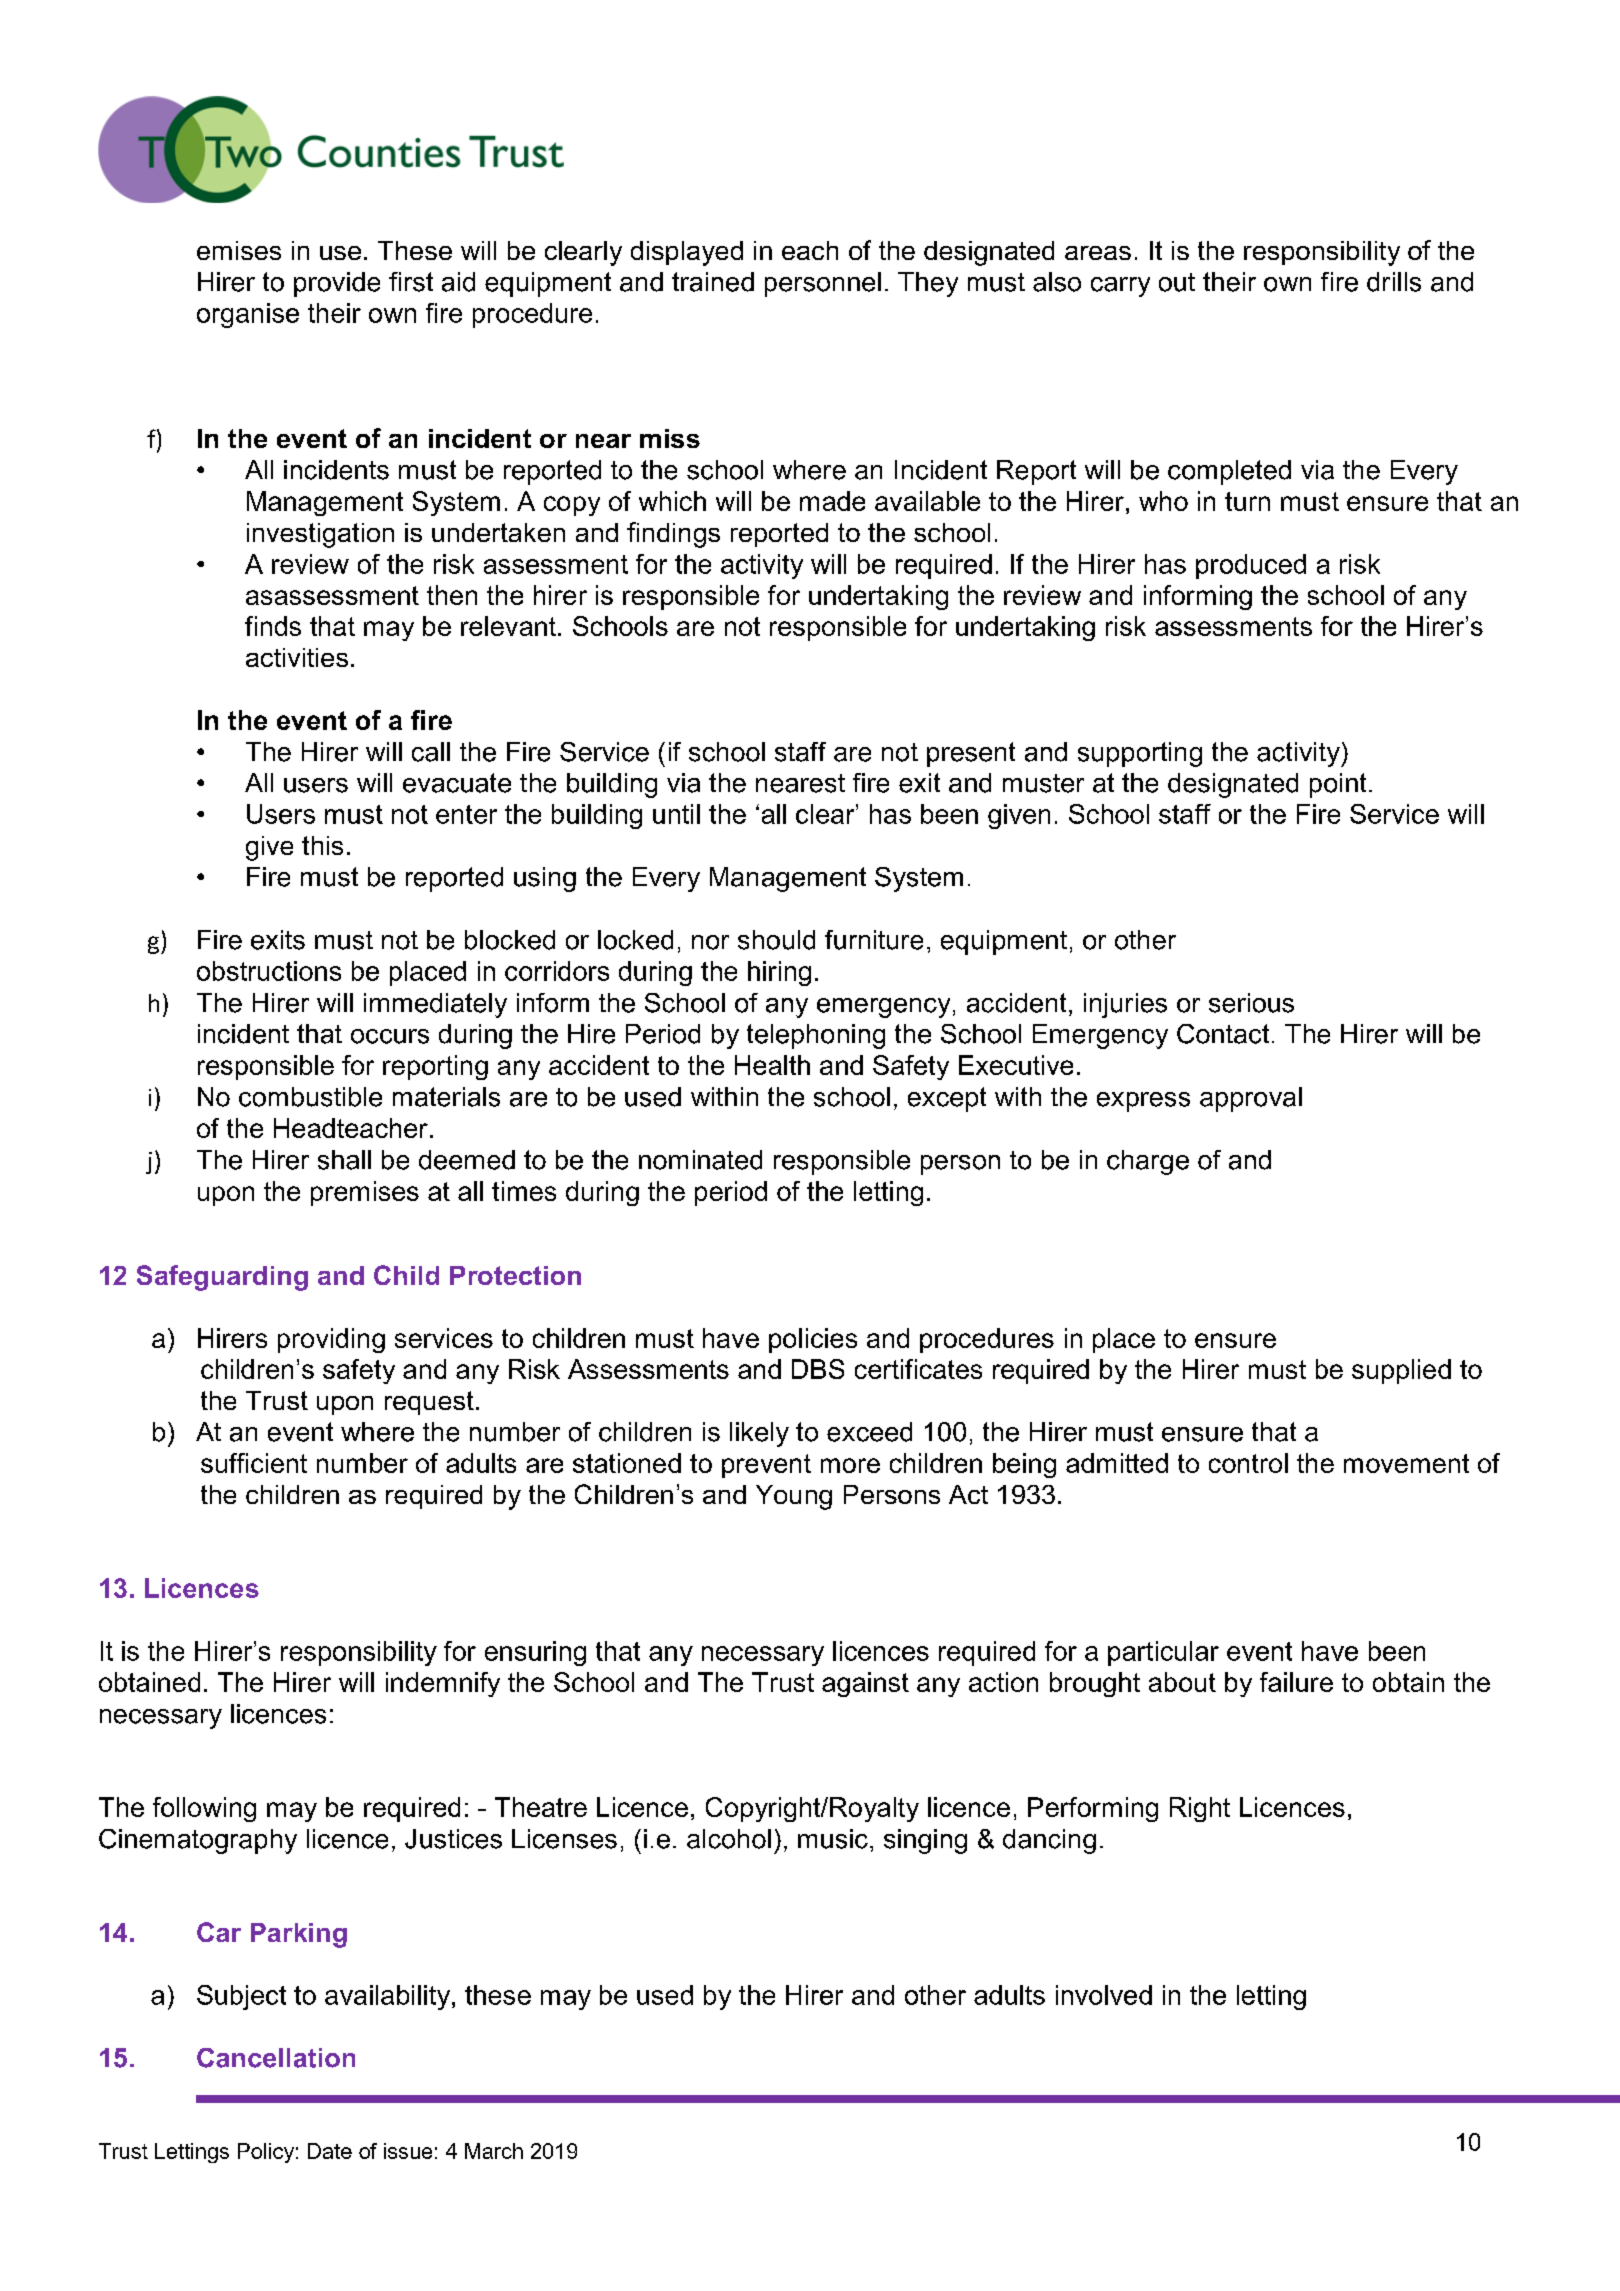  What do you see at coordinates (344, 1160) in the page?
I see `shall` at bounding box center [344, 1160].
